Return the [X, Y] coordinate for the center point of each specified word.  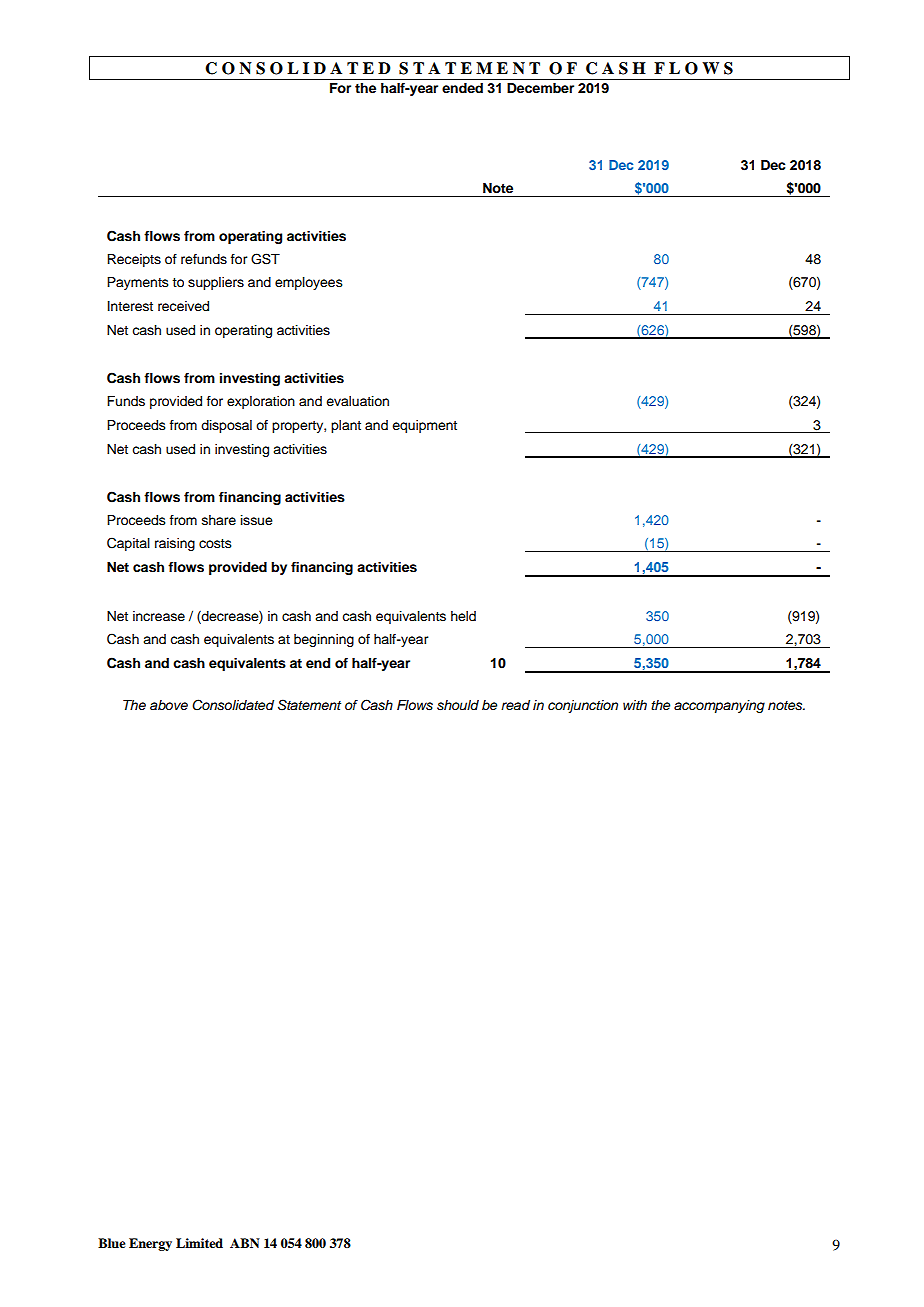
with [635, 705]
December [540, 88]
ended [462, 88]
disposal [226, 426]
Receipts [134, 260]
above [169, 705]
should [458, 705]
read [515, 705]
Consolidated [233, 705]
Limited [199, 1243]
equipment [424, 426]
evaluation [357, 401]
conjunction [583, 706]
